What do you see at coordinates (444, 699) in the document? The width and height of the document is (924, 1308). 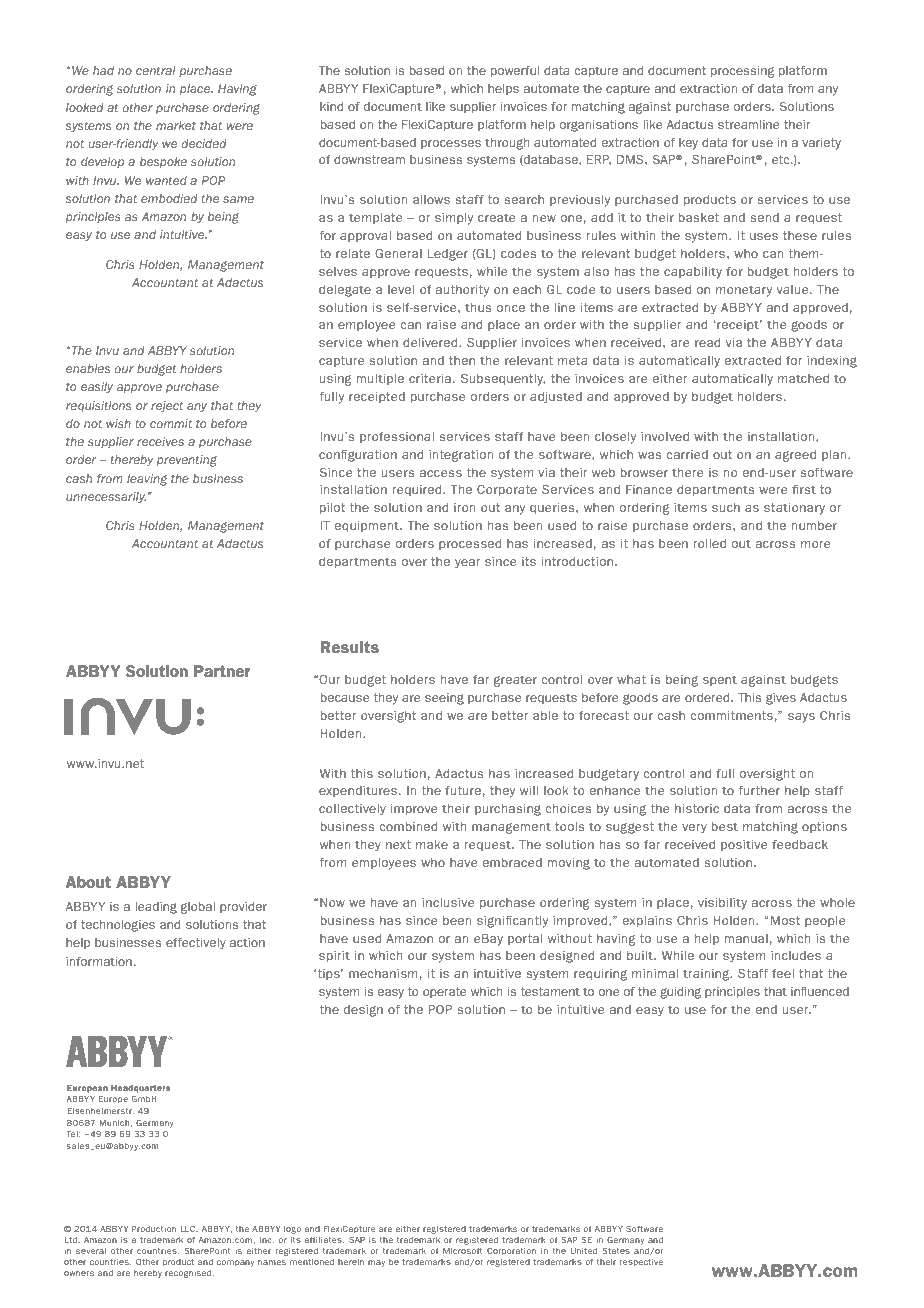 I see `seeing` at bounding box center [444, 699].
